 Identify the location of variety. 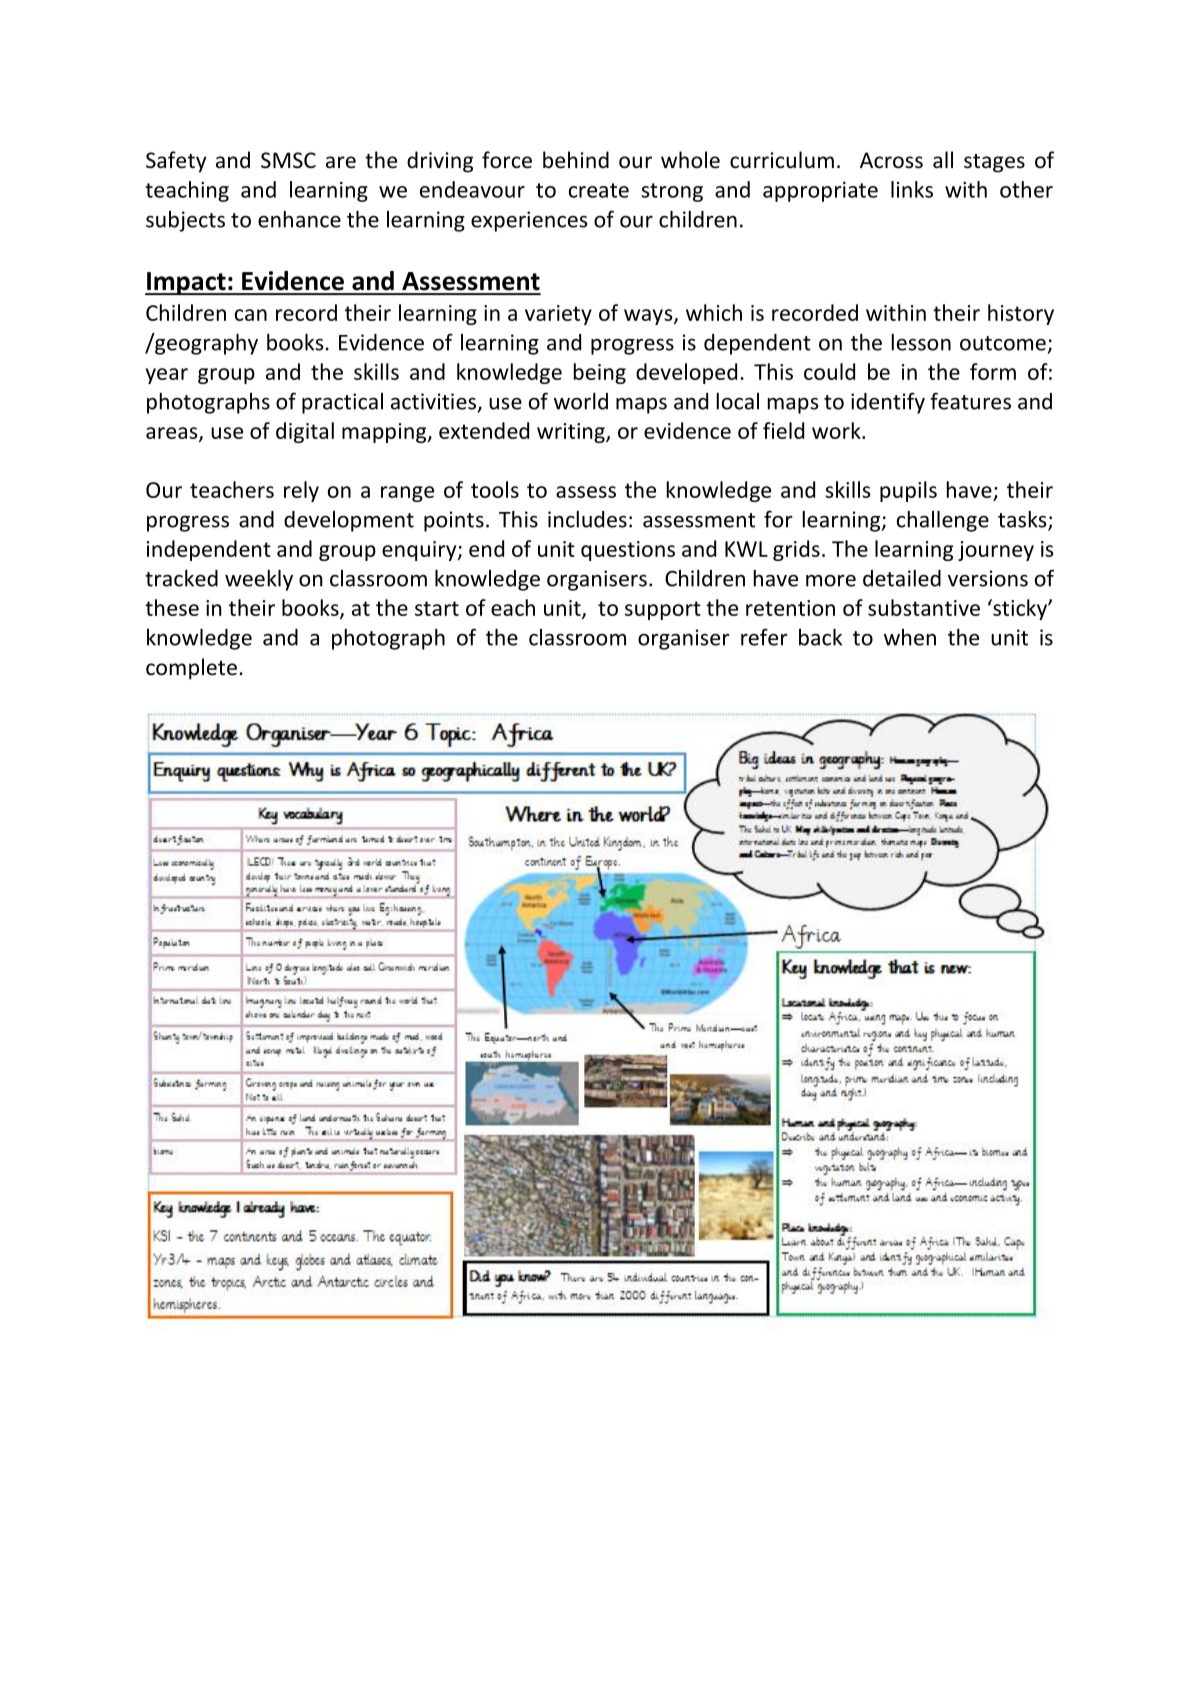
(558, 315).
